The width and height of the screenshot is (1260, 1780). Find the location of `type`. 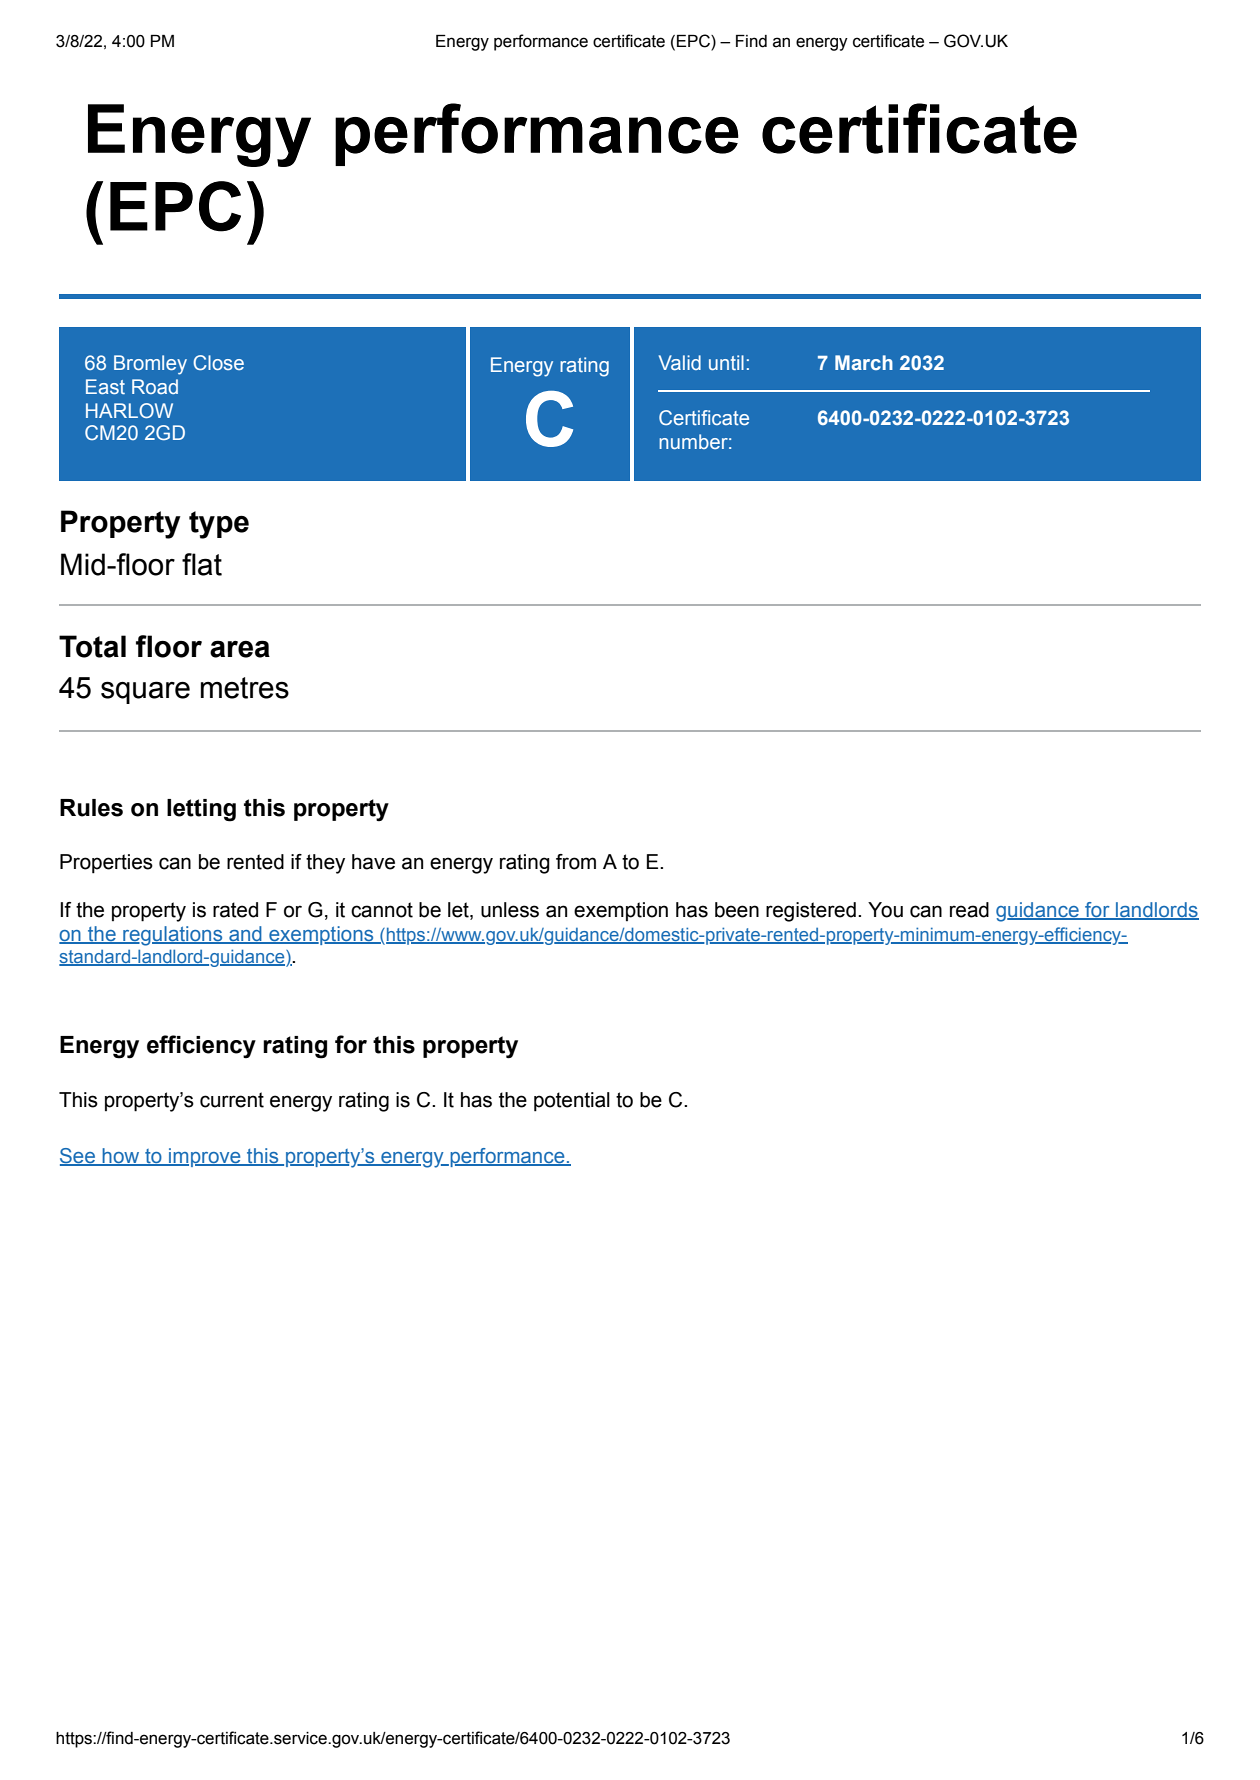

type is located at coordinates (219, 525).
